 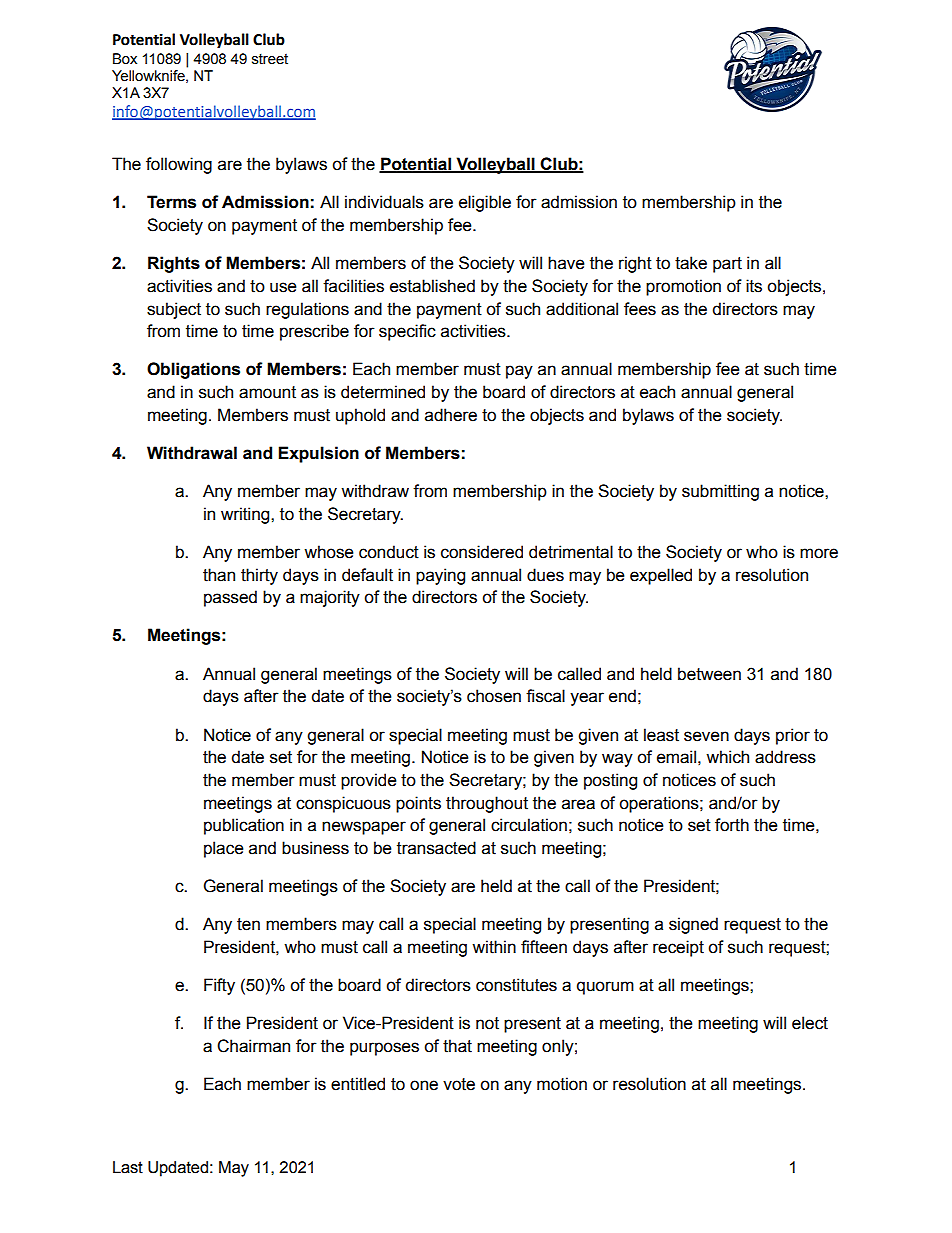 What do you see at coordinates (244, 826) in the document?
I see `publication` at bounding box center [244, 826].
